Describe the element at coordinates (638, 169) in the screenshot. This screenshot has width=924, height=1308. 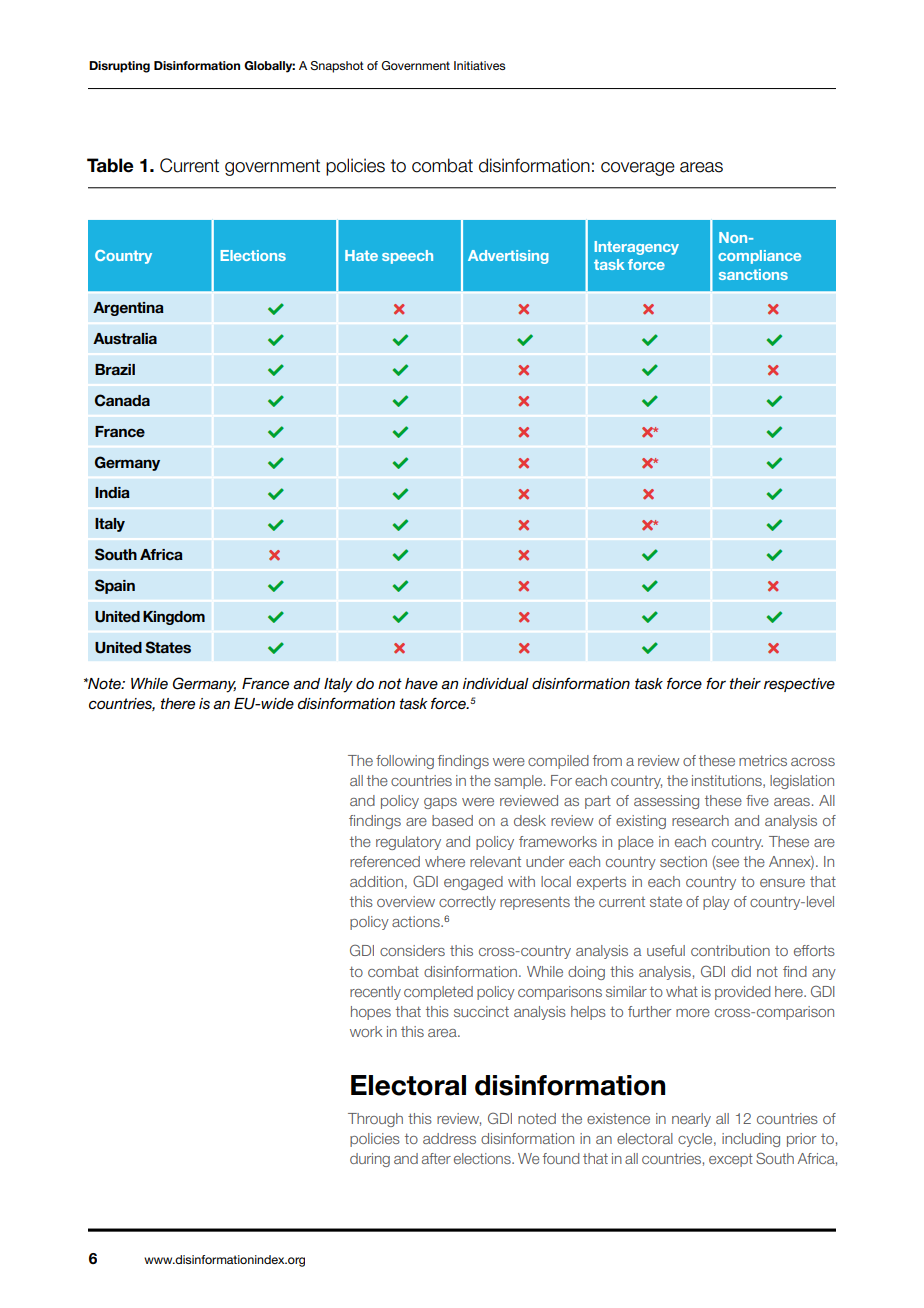
I see `coverage` at that location.
